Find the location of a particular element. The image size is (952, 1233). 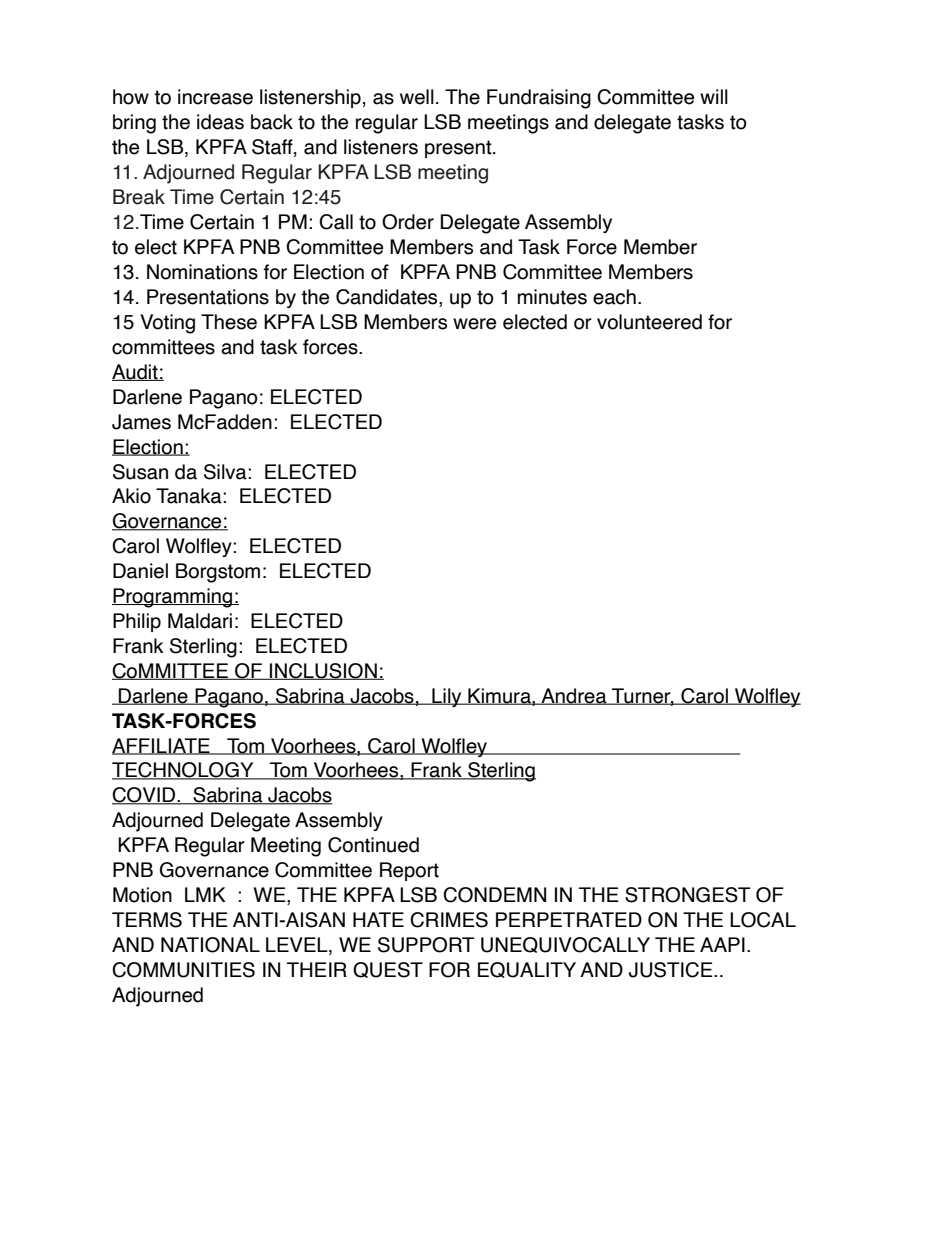

SUPPORT is located at coordinates (426, 945).
